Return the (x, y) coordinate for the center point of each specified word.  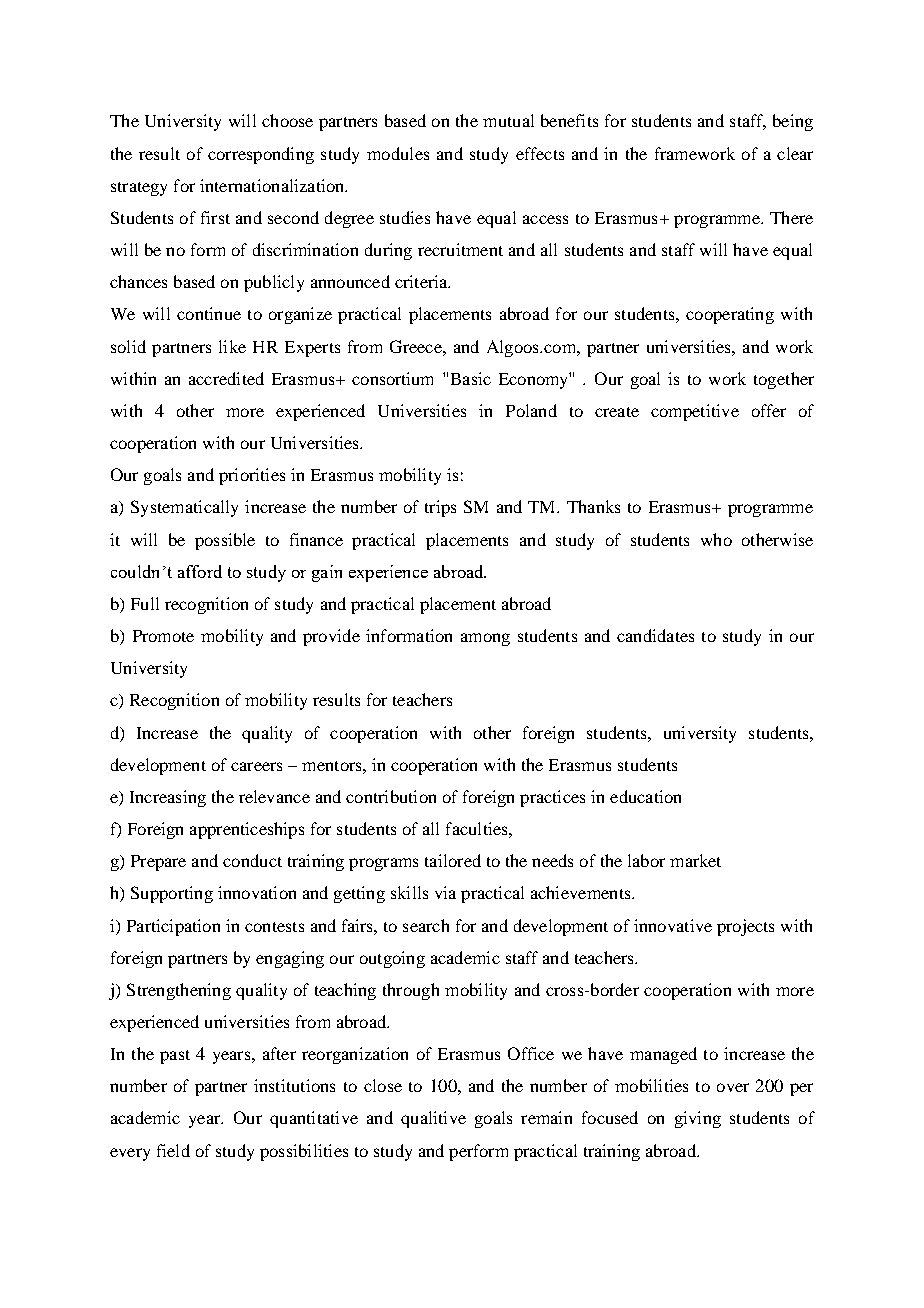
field (173, 1150)
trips (440, 508)
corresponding (261, 155)
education (645, 796)
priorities (252, 476)
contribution (391, 796)
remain (546, 1117)
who (716, 539)
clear (795, 153)
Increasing (168, 798)
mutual (508, 120)
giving (698, 1119)
